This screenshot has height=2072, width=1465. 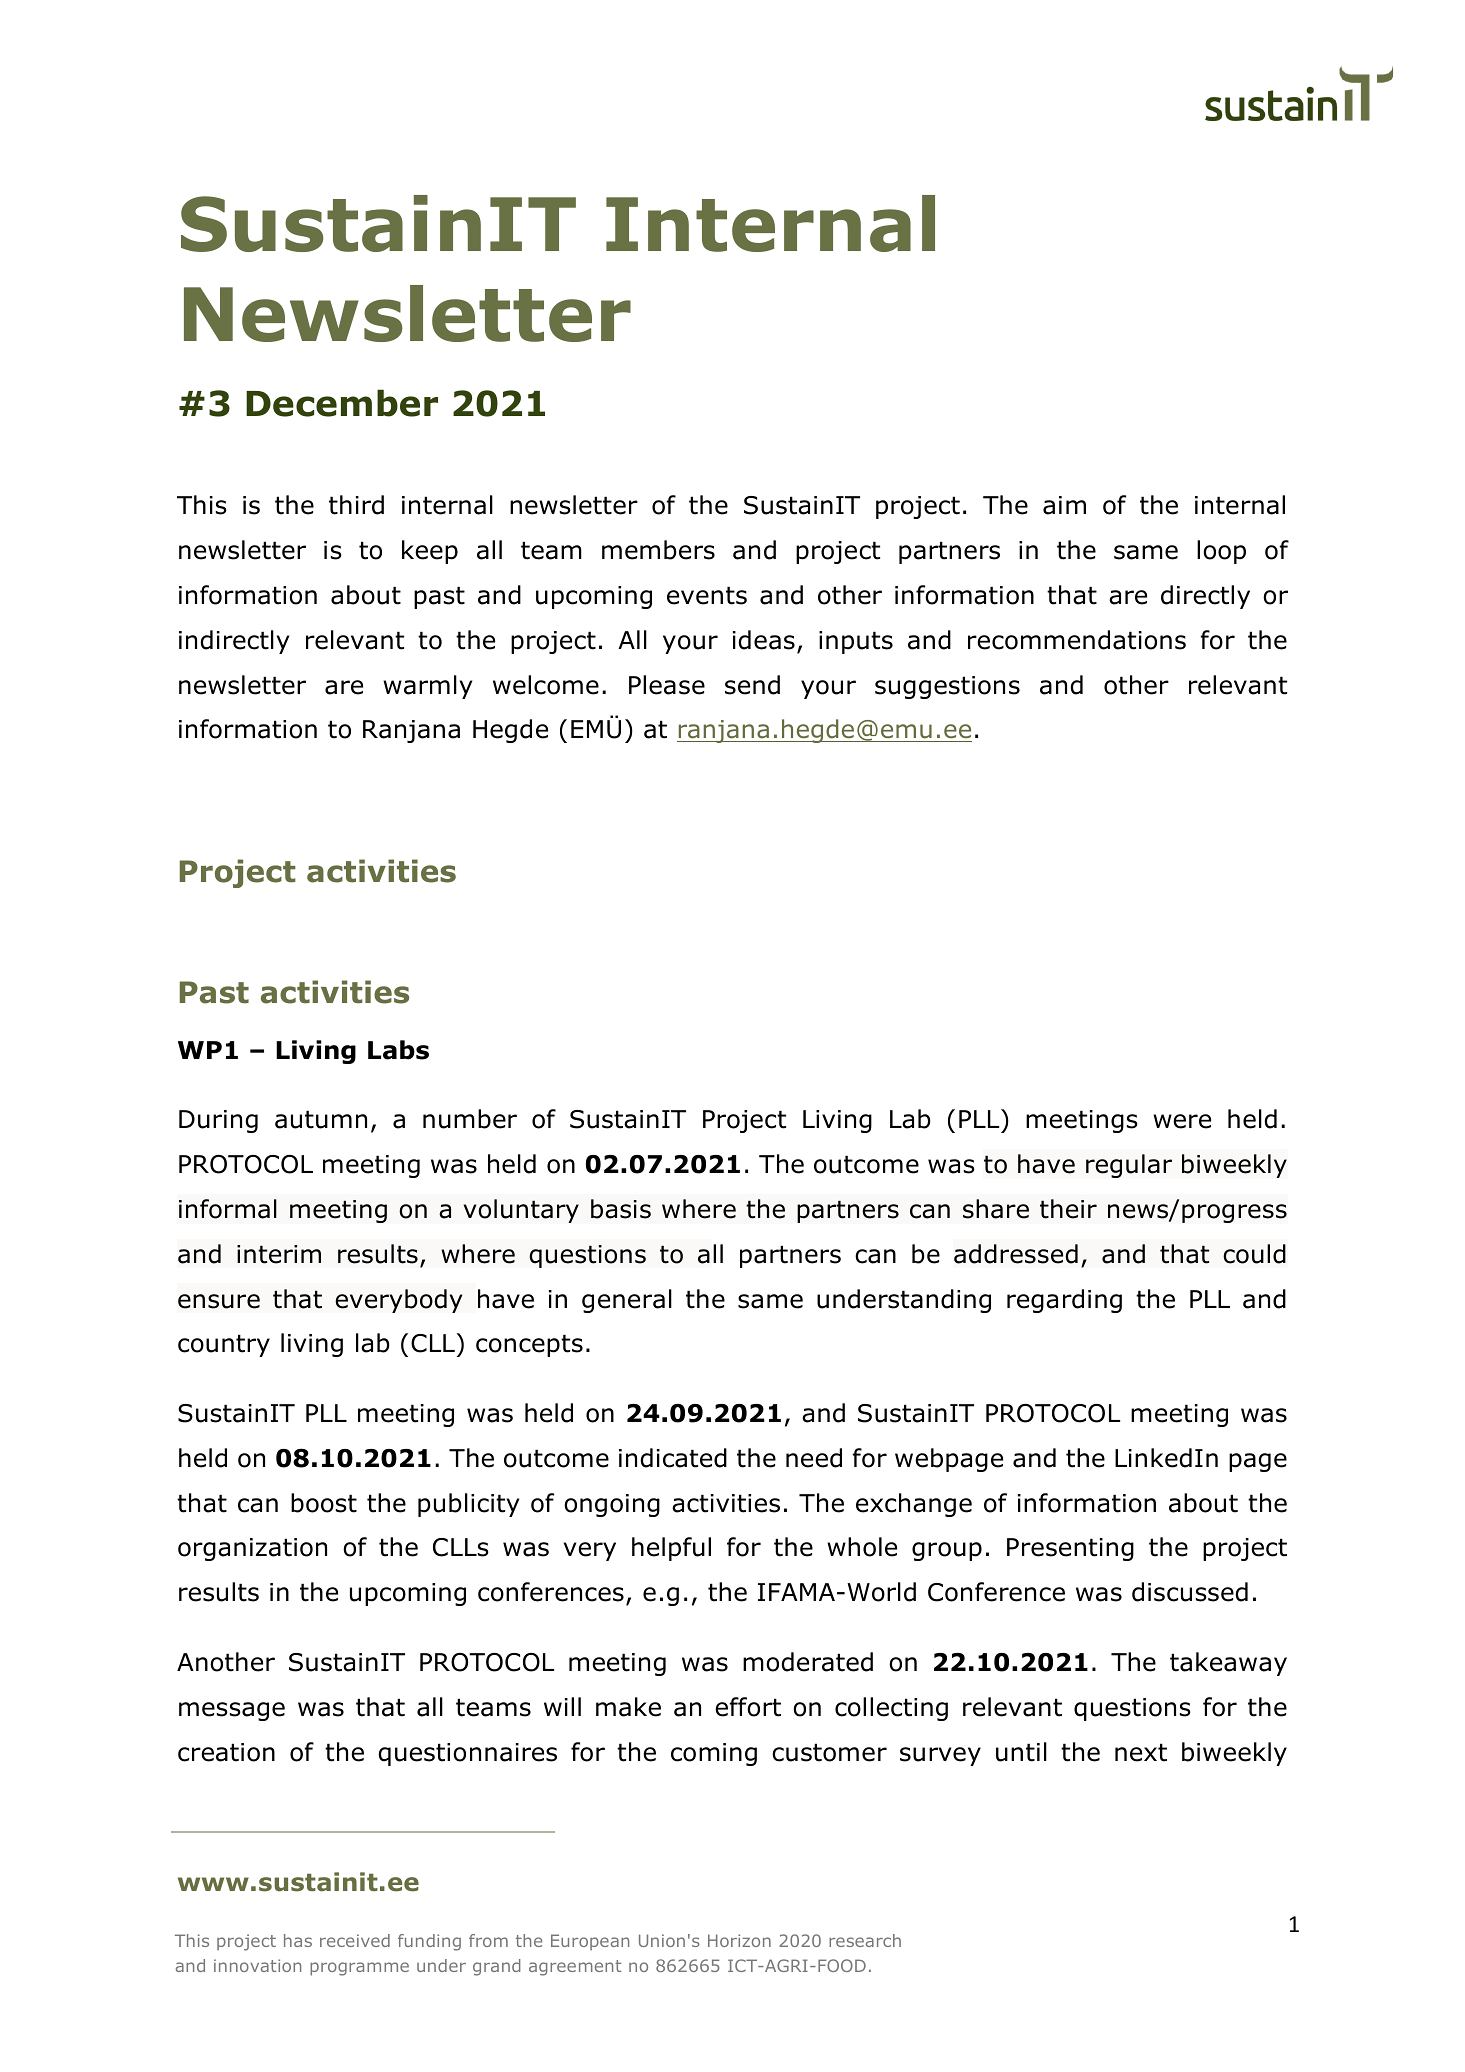 I want to click on aim, so click(x=1064, y=505).
